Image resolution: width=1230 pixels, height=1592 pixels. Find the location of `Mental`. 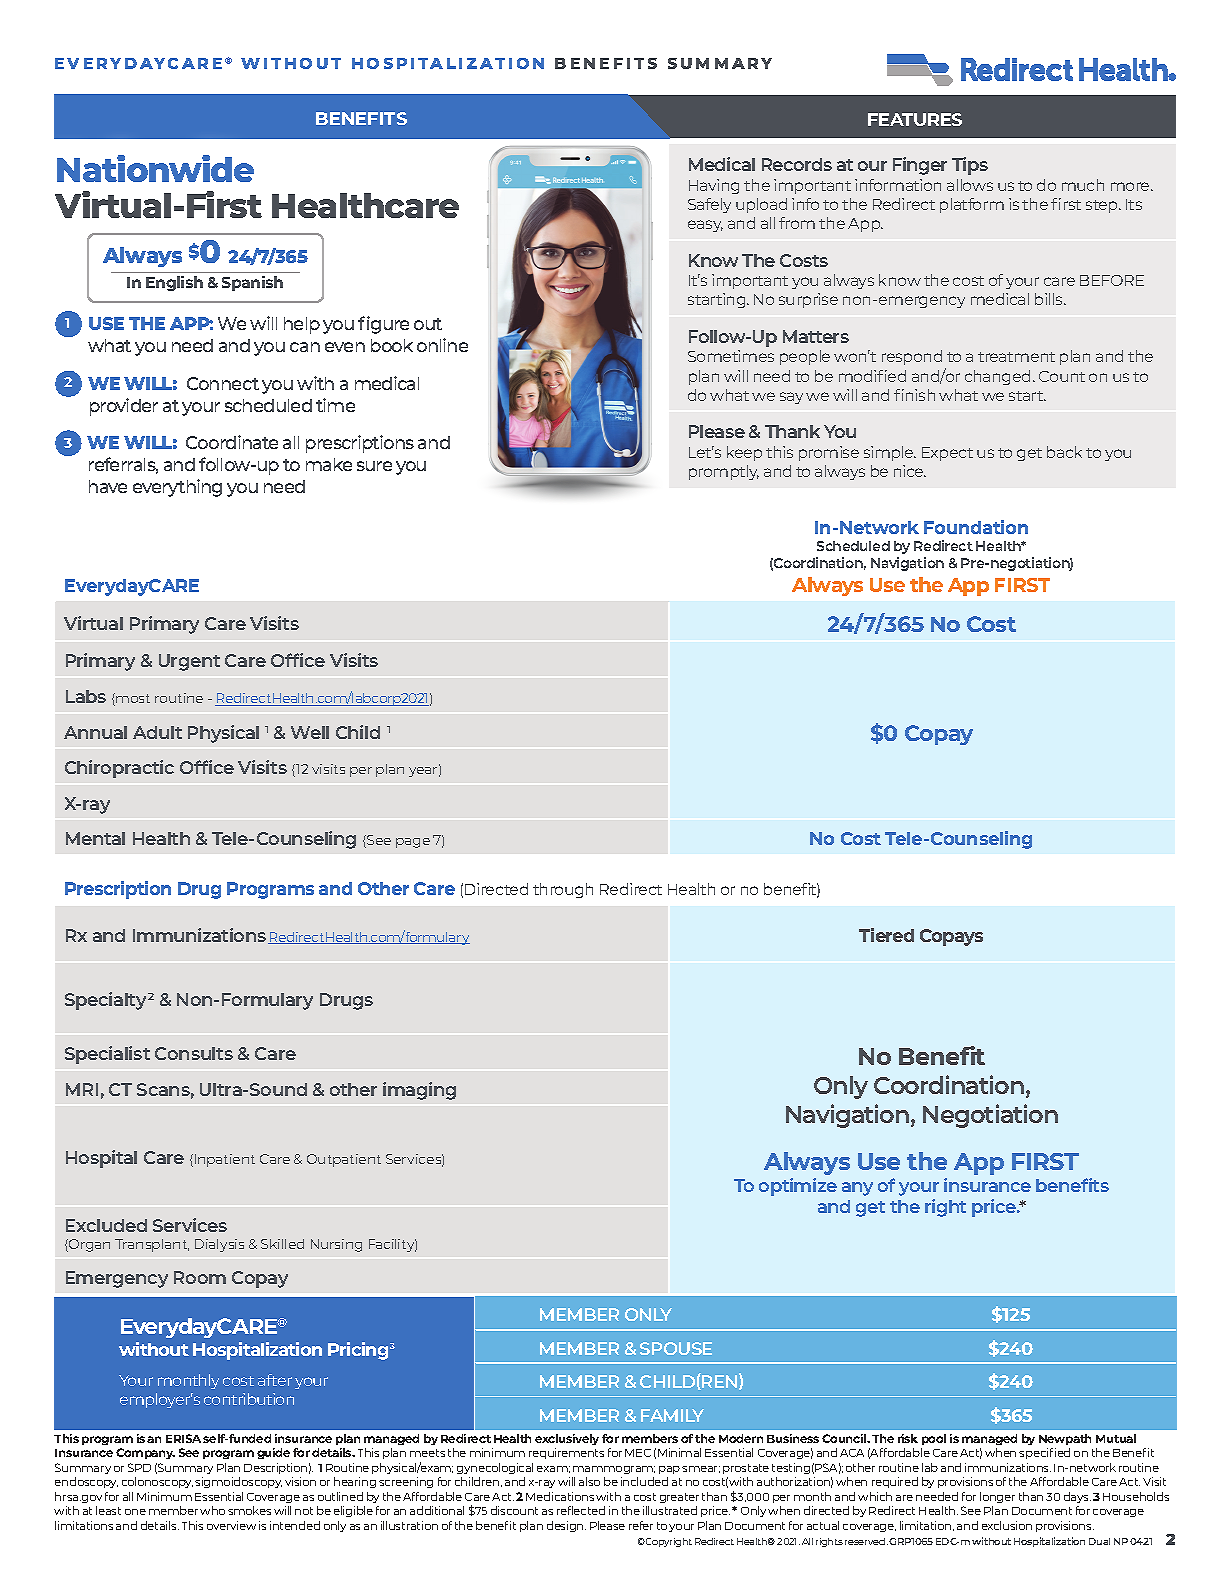

Mental is located at coordinates (95, 838).
